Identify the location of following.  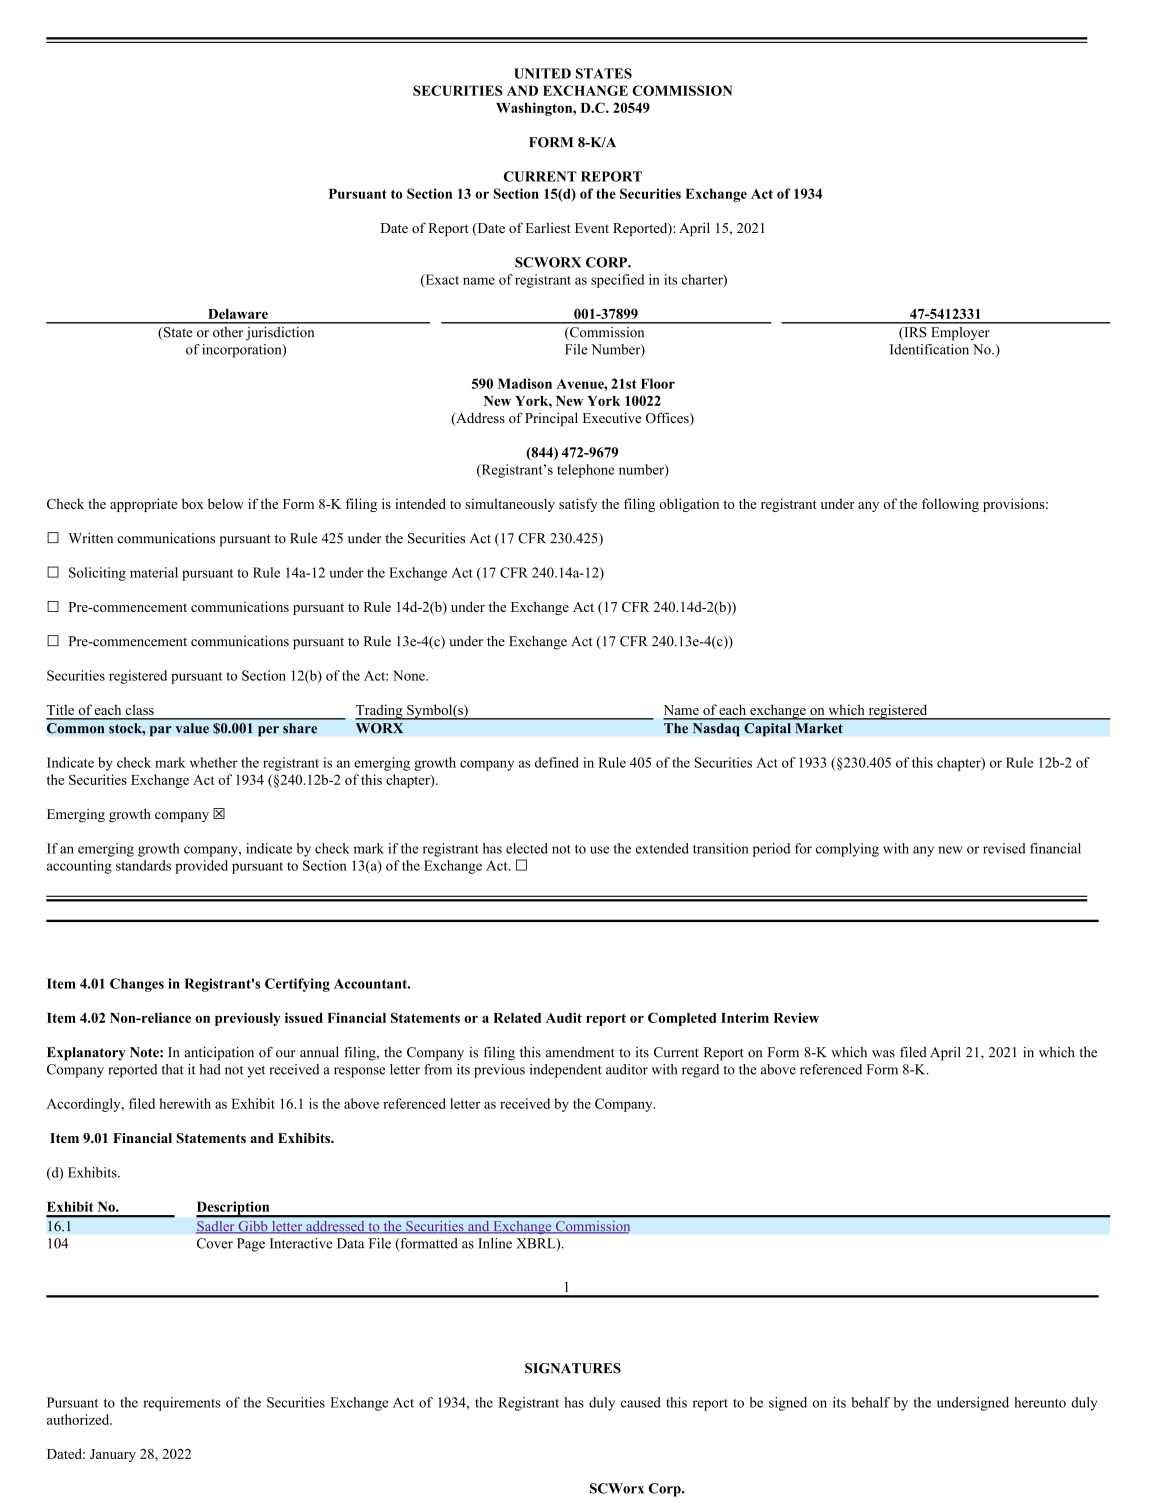
(950, 505).
